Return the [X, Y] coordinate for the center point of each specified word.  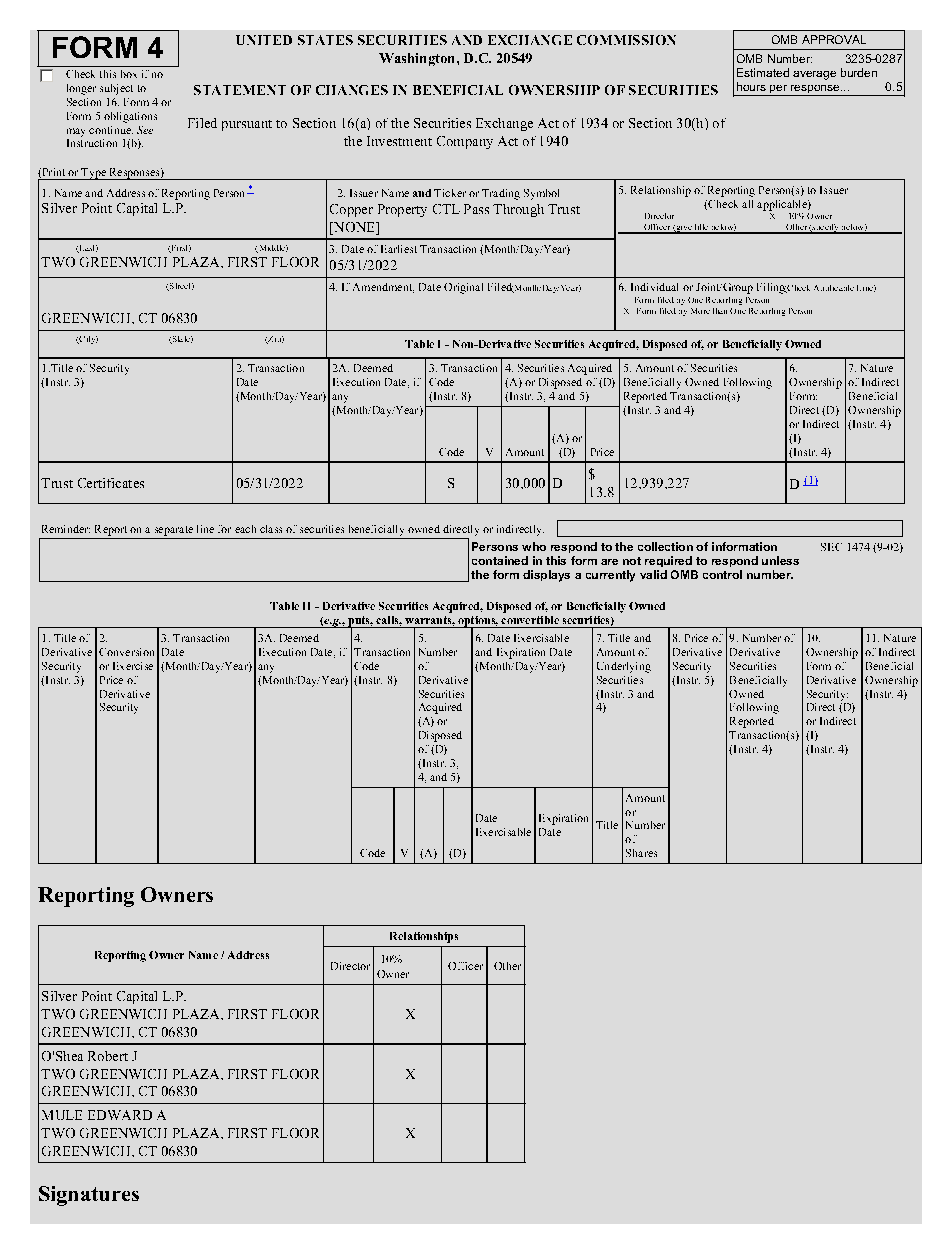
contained [500, 560]
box [129, 74]
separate [174, 531]
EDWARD [120, 1115]
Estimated [763, 72]
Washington [418, 59]
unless [780, 560]
